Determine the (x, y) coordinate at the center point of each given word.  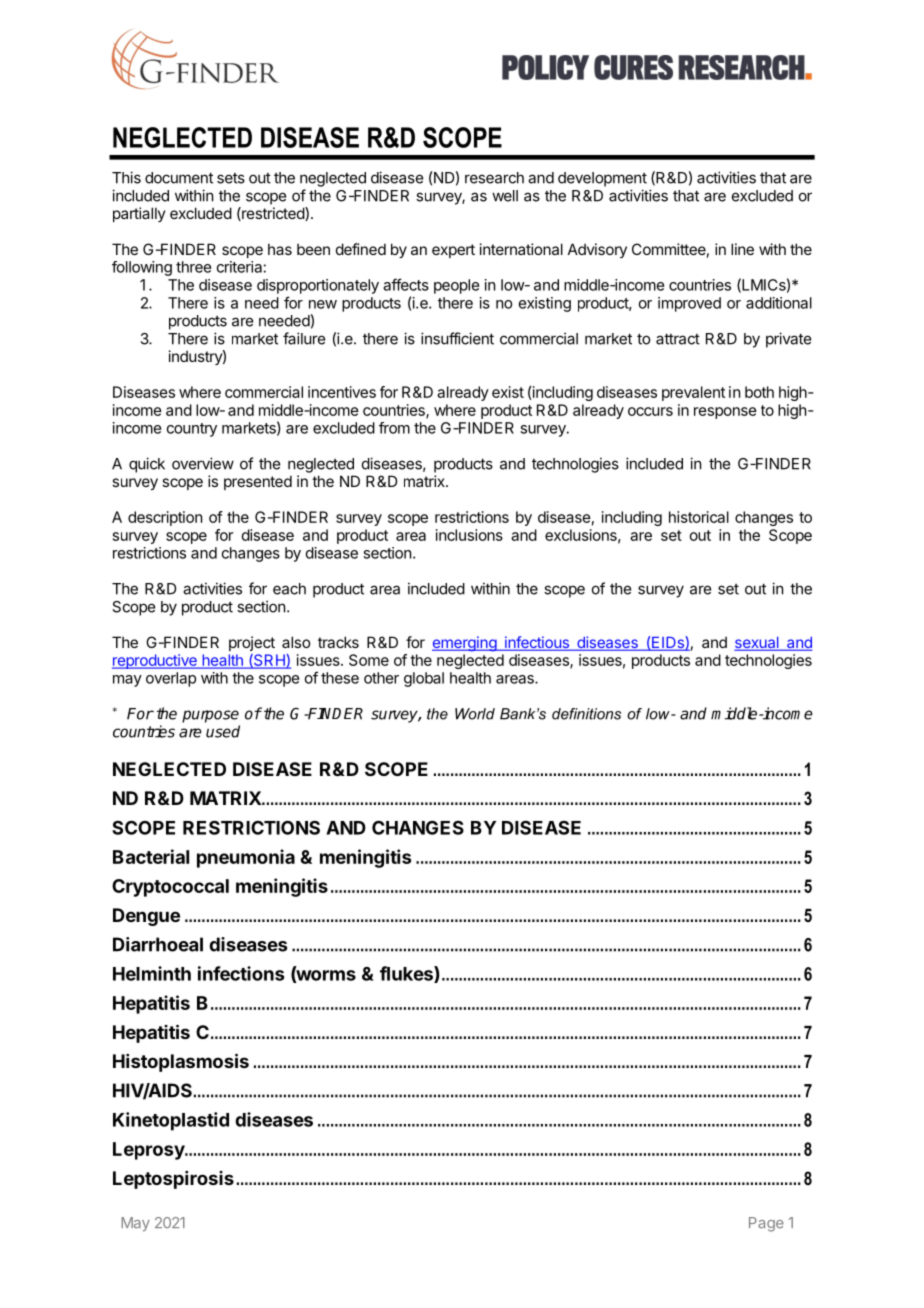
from (394, 428)
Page (766, 1224)
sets (231, 178)
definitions (586, 714)
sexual (757, 644)
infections (241, 973)
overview (203, 463)
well (505, 196)
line (742, 249)
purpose (210, 716)
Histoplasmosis (181, 1062)
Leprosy (149, 1151)
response (725, 413)
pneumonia (246, 858)
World (475, 714)
